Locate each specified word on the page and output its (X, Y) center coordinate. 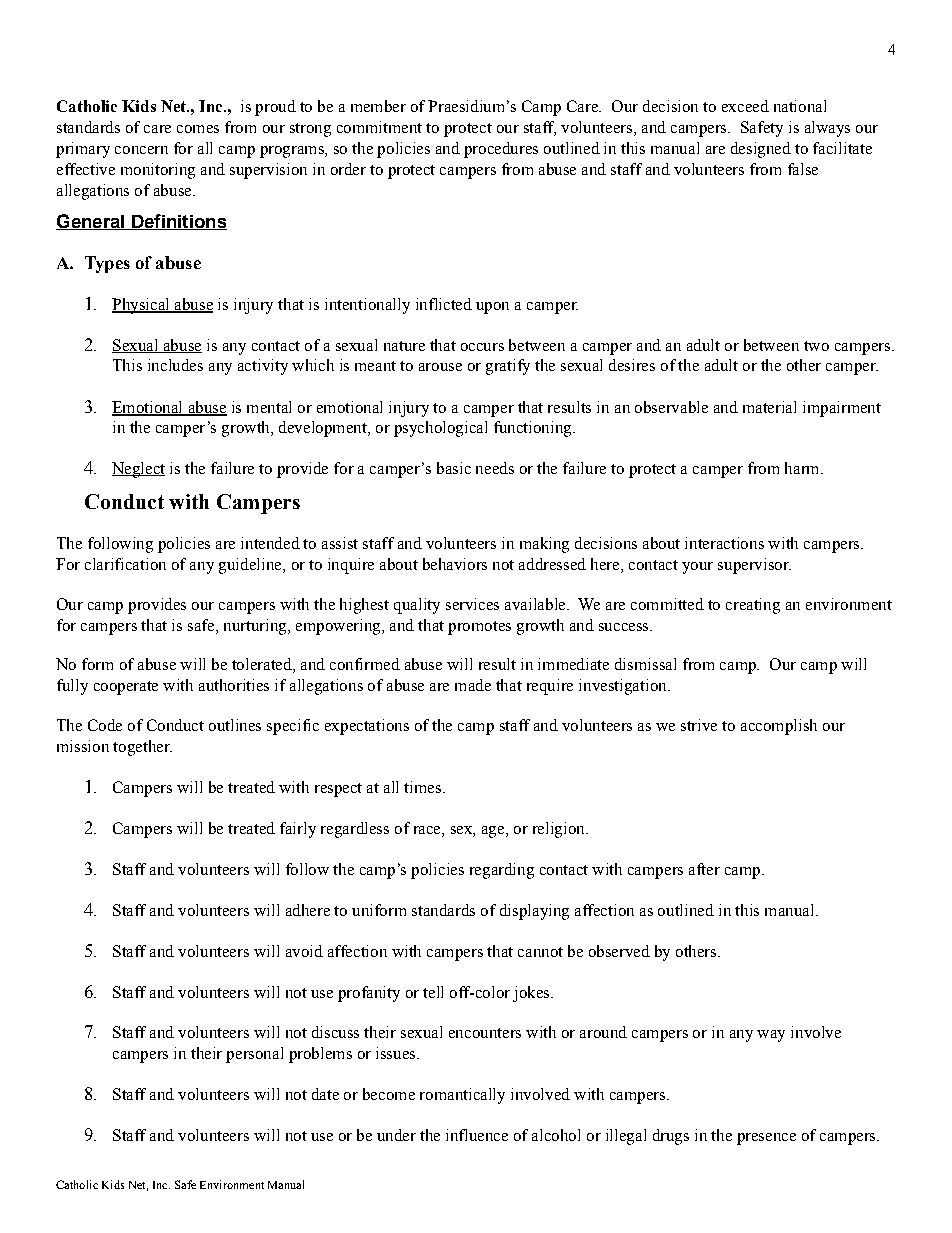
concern (141, 150)
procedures (501, 150)
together (142, 748)
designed (761, 150)
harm (803, 468)
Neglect (138, 470)
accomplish (779, 727)
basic (454, 468)
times (422, 787)
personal (254, 1055)
